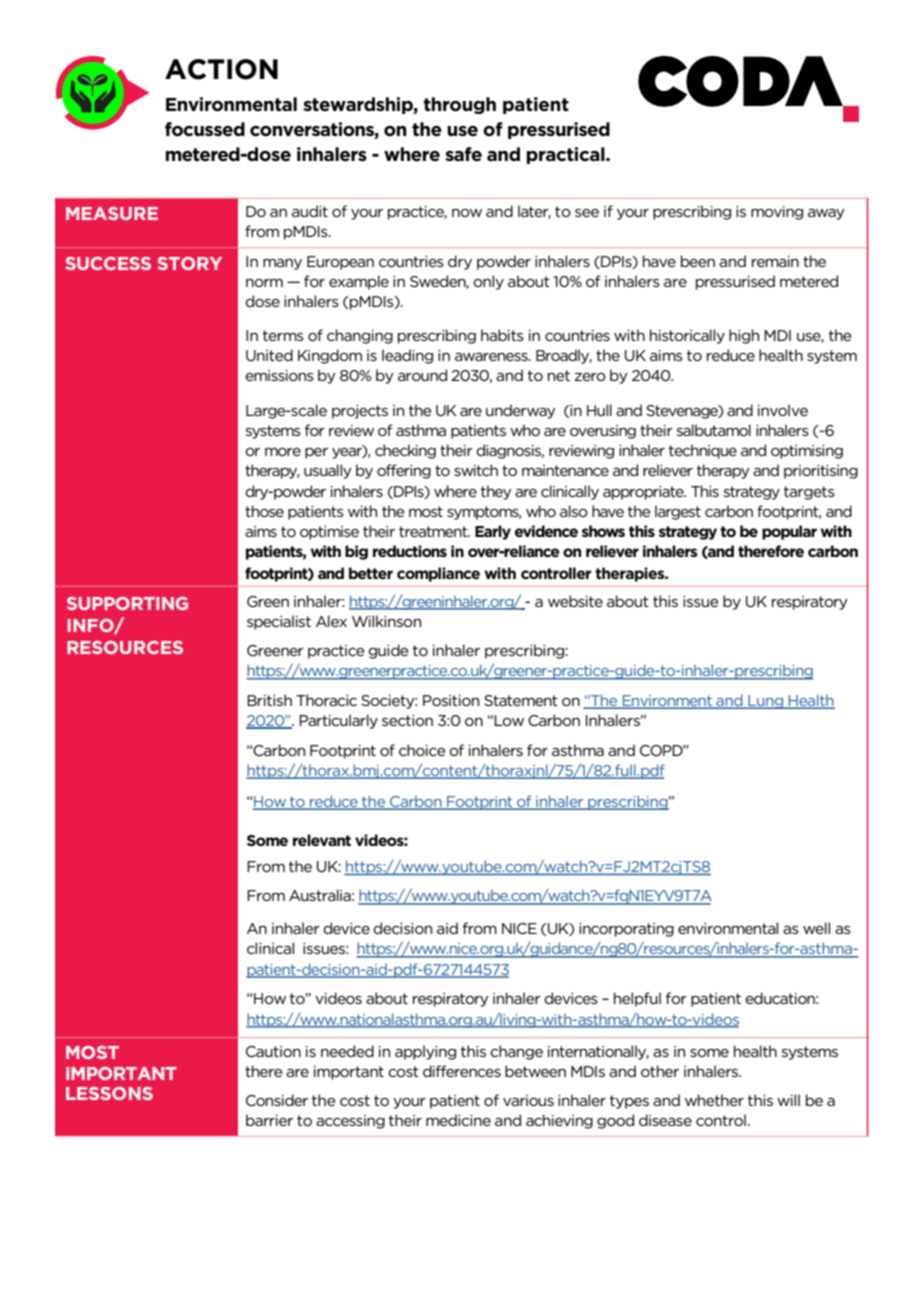 The image size is (924, 1308). What do you see at coordinates (766, 702) in the screenshot?
I see `Lung` at bounding box center [766, 702].
